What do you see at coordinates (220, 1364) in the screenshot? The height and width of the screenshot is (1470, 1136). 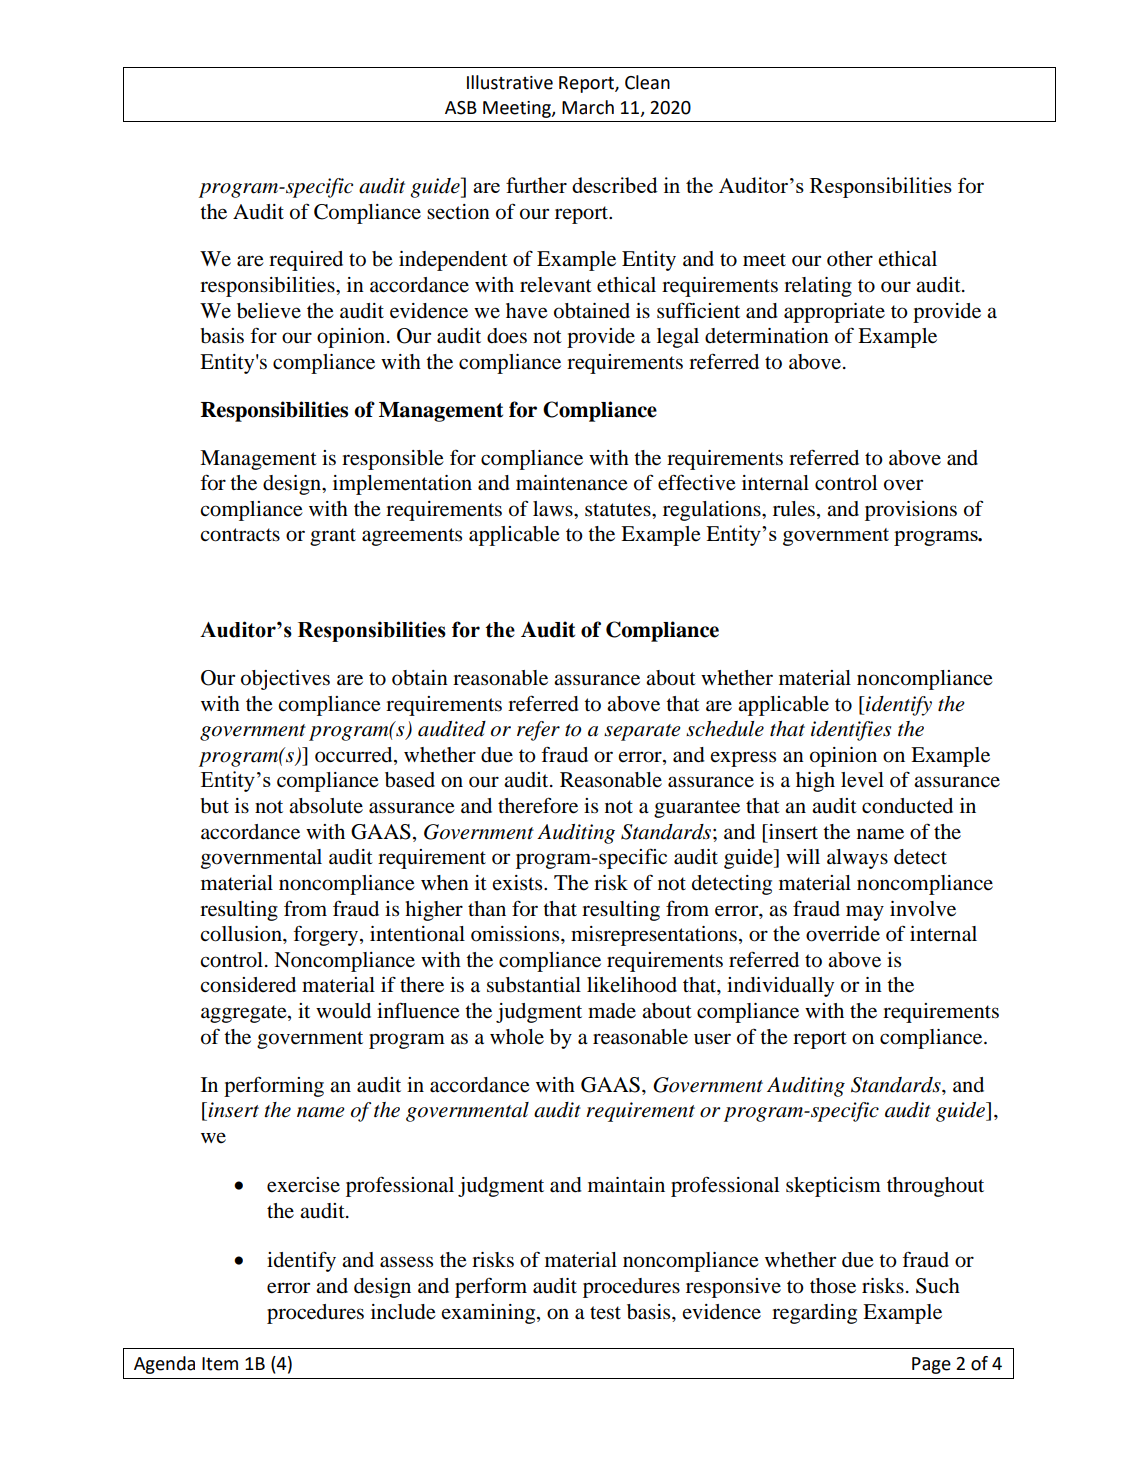 I see `Item` at bounding box center [220, 1364].
